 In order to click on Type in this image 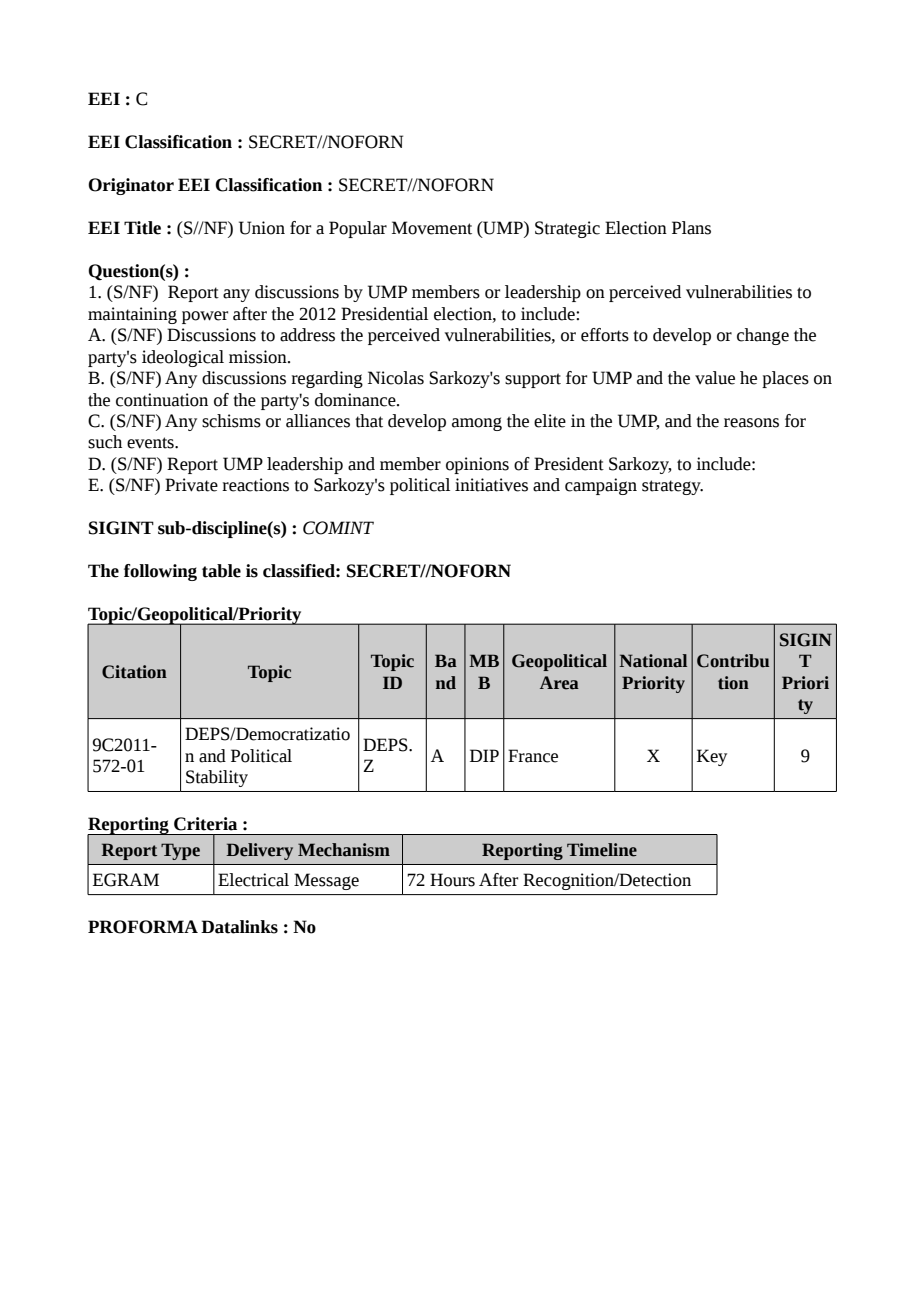, I will do `click(180, 851)`.
